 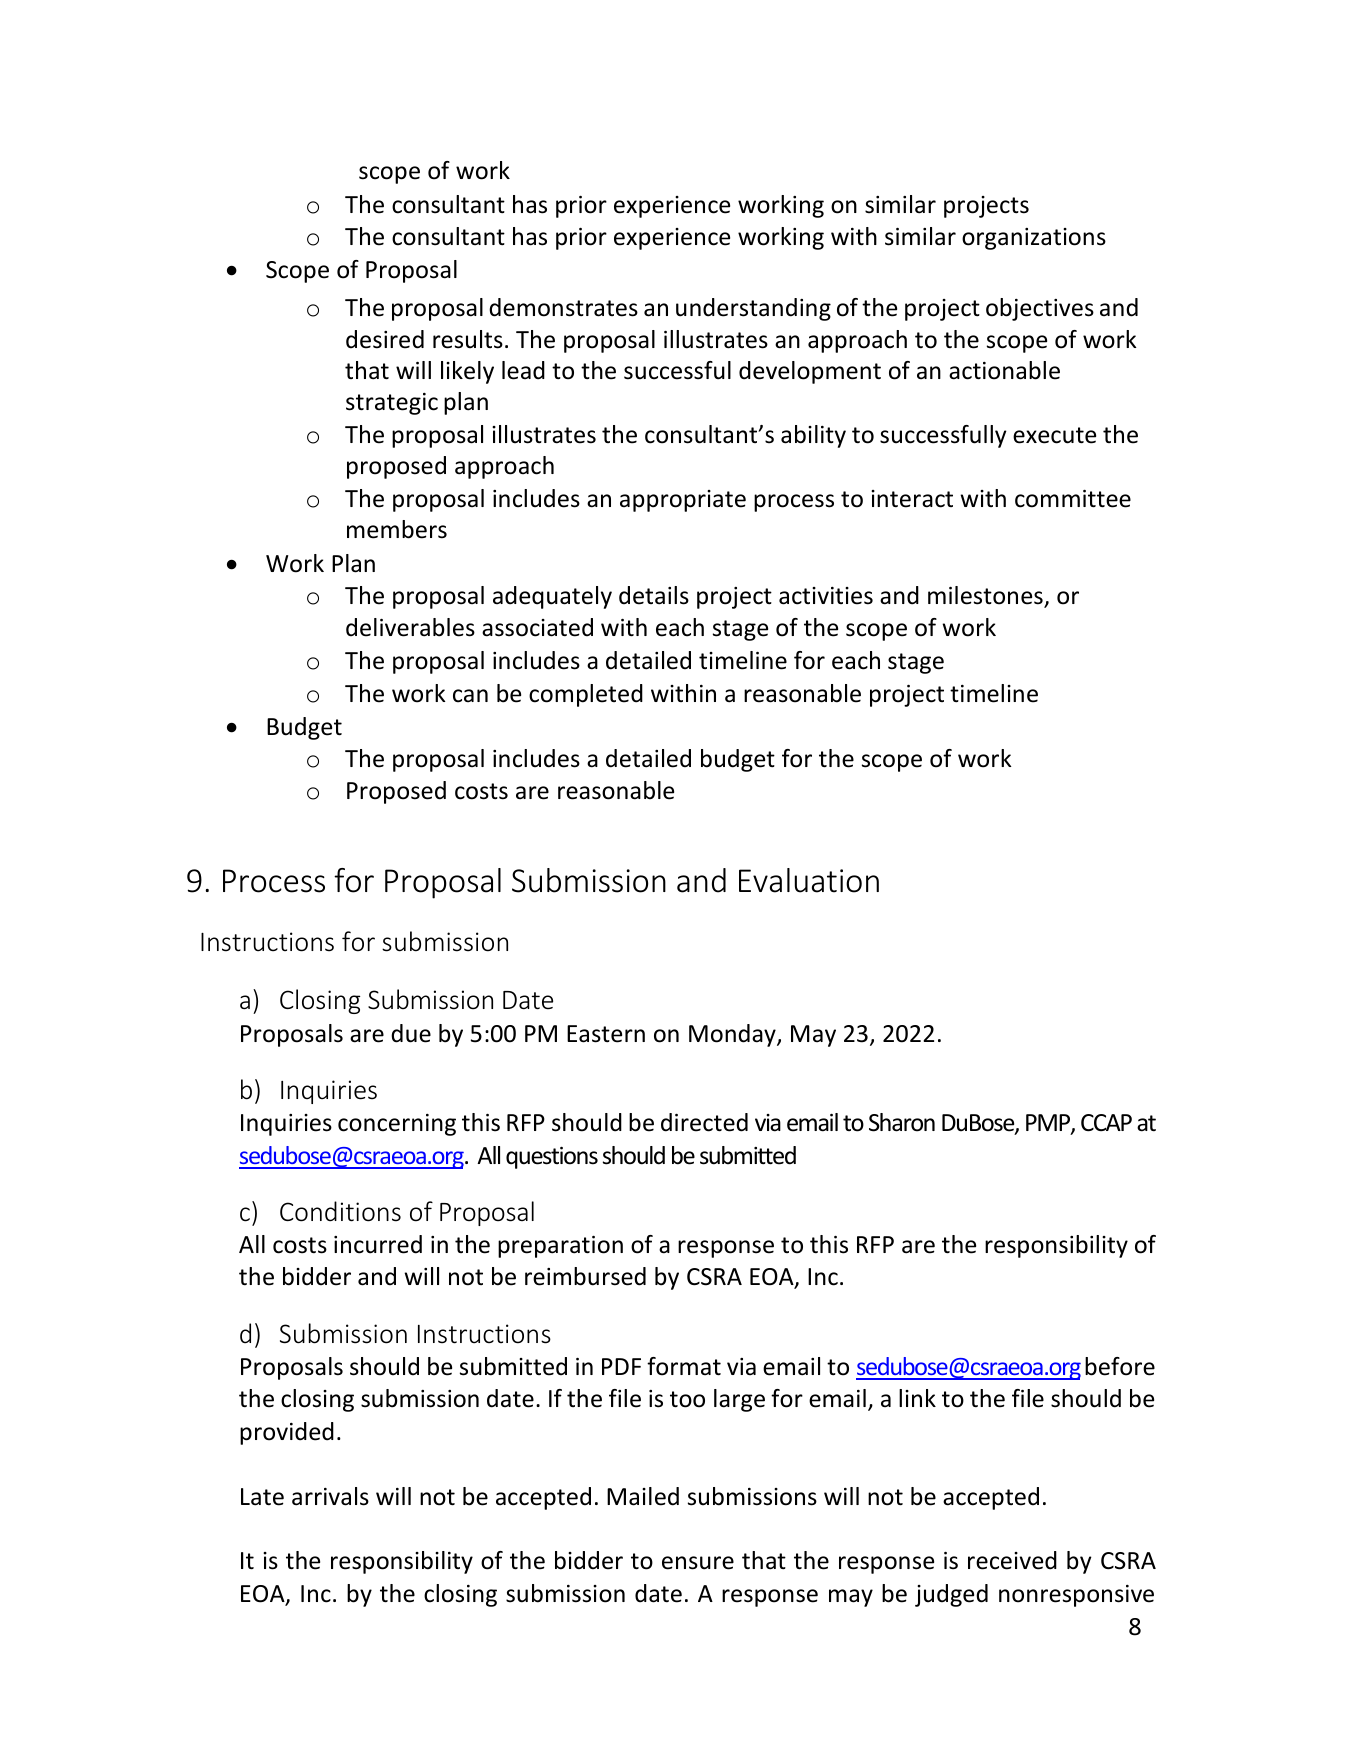 What do you see at coordinates (753, 309) in the image?
I see `understanding` at bounding box center [753, 309].
